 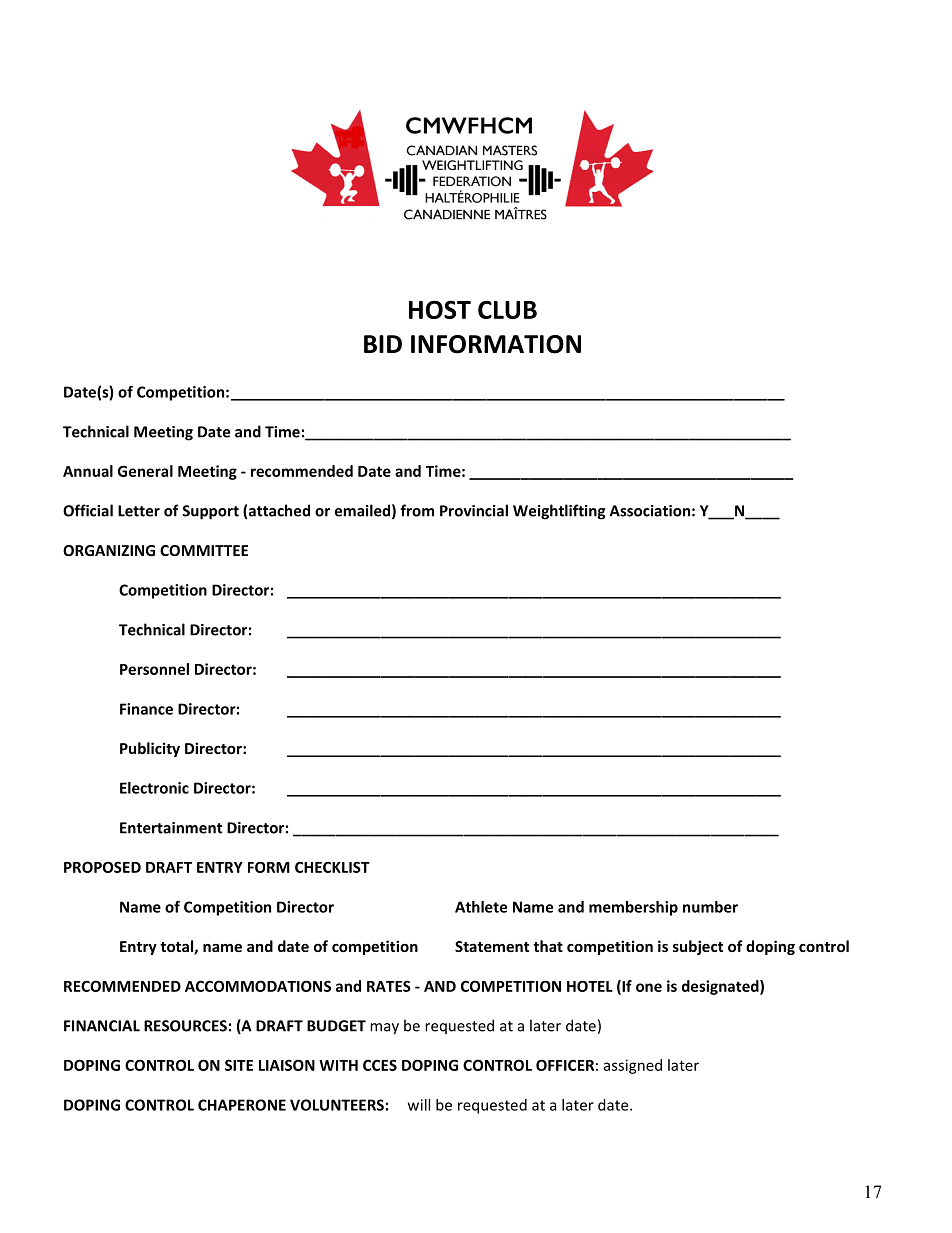 I want to click on will, so click(x=419, y=1105).
